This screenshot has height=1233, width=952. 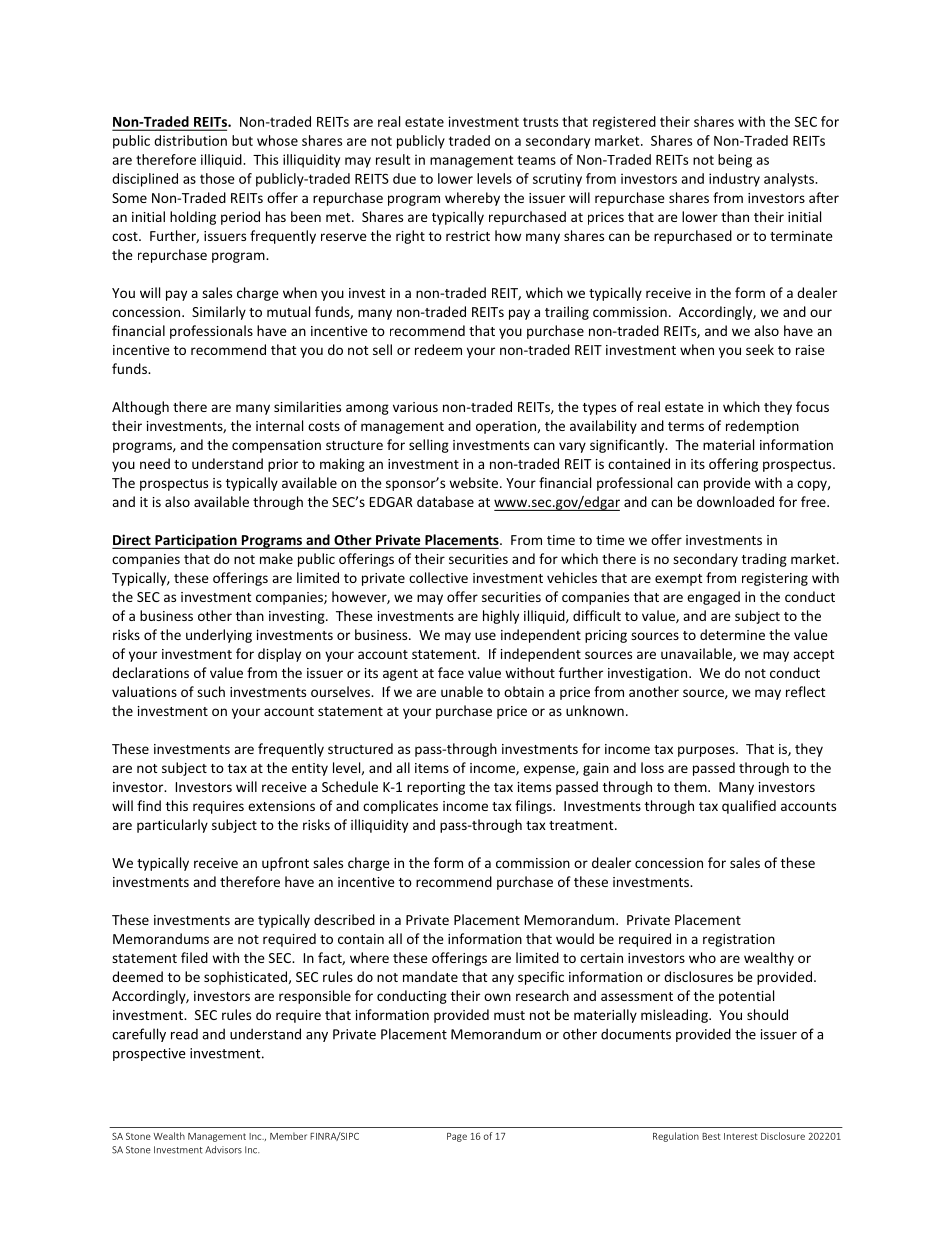 I want to click on determine, so click(x=732, y=634).
